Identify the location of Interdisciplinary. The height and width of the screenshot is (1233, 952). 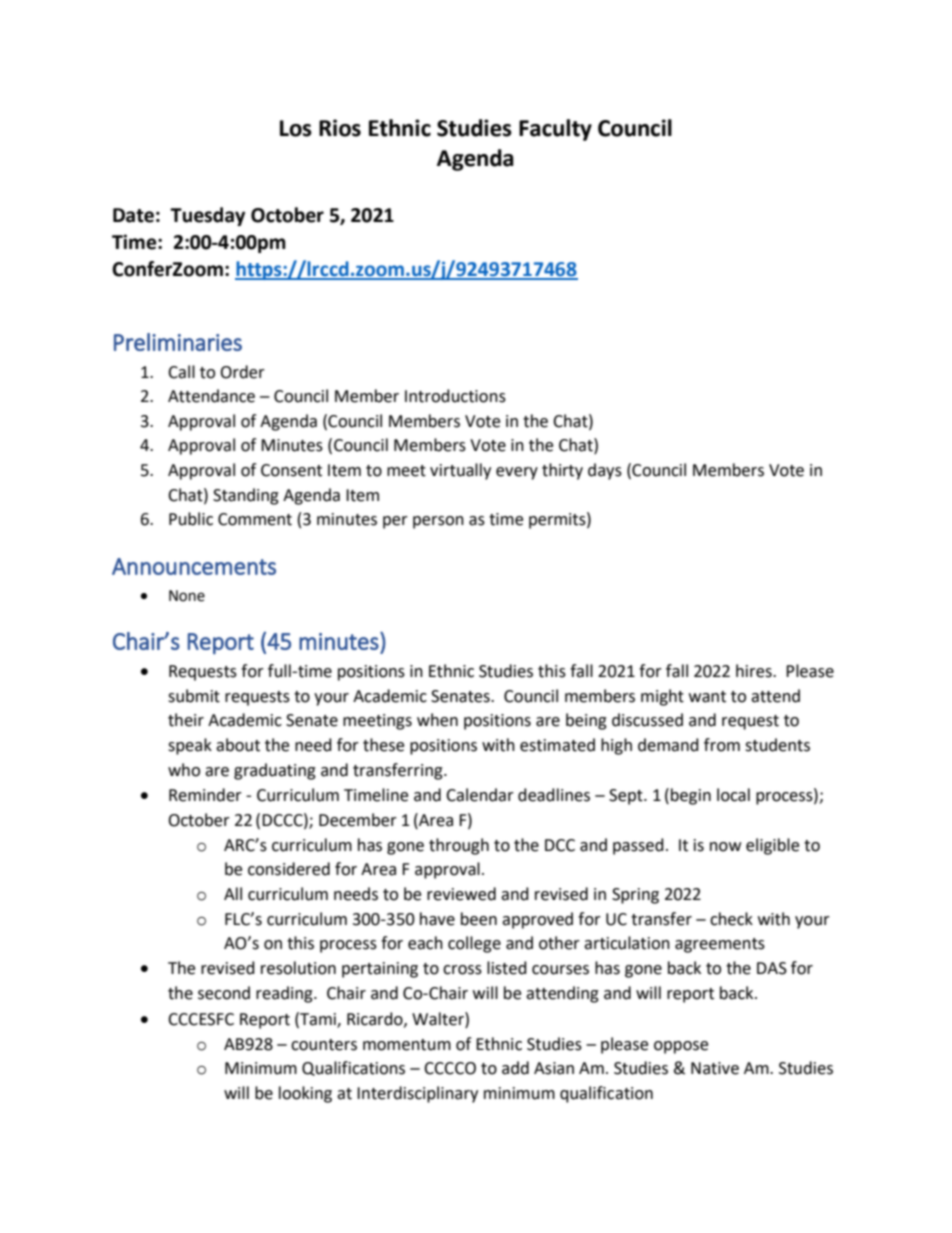
(417, 1094).
